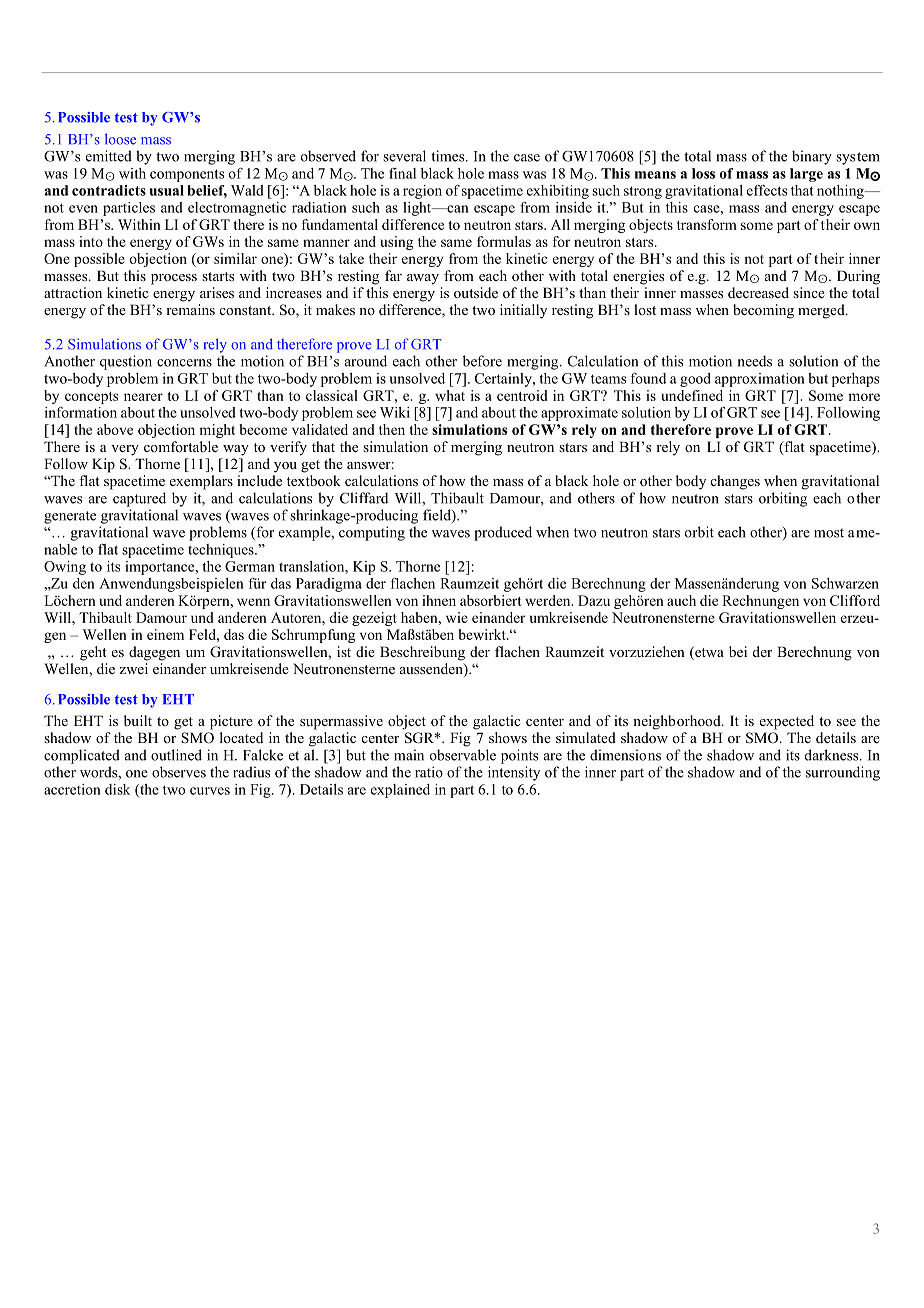  I want to click on approximation, so click(760, 380).
